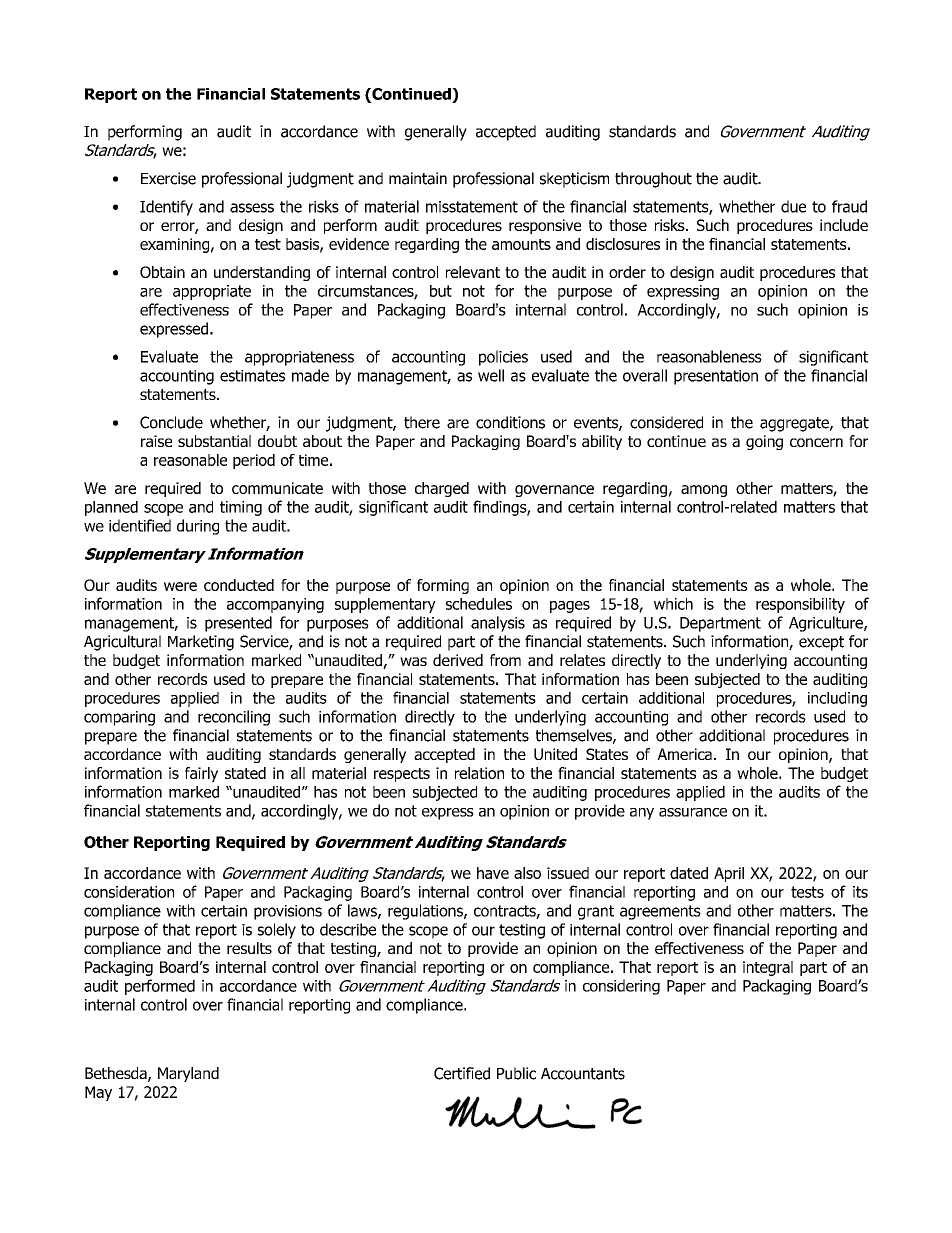  I want to click on relation, so click(479, 773).
